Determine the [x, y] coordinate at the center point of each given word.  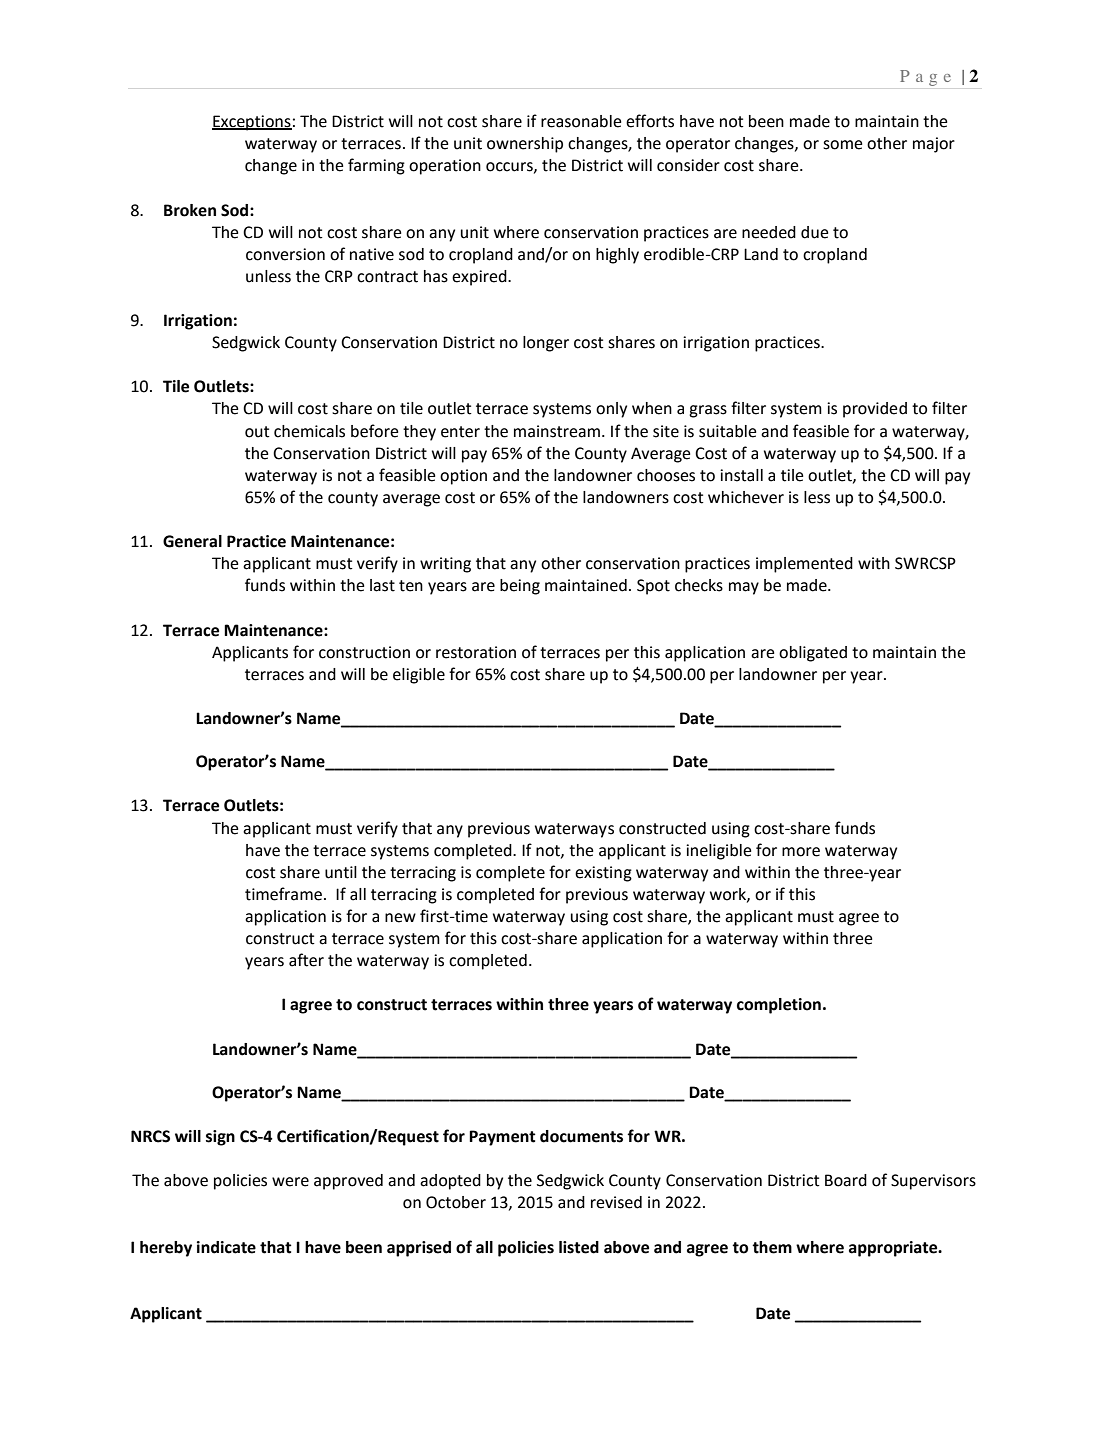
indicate [226, 1247]
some [842, 145]
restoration [476, 652]
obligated [813, 654]
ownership [525, 145]
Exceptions [252, 123]
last [382, 585]
